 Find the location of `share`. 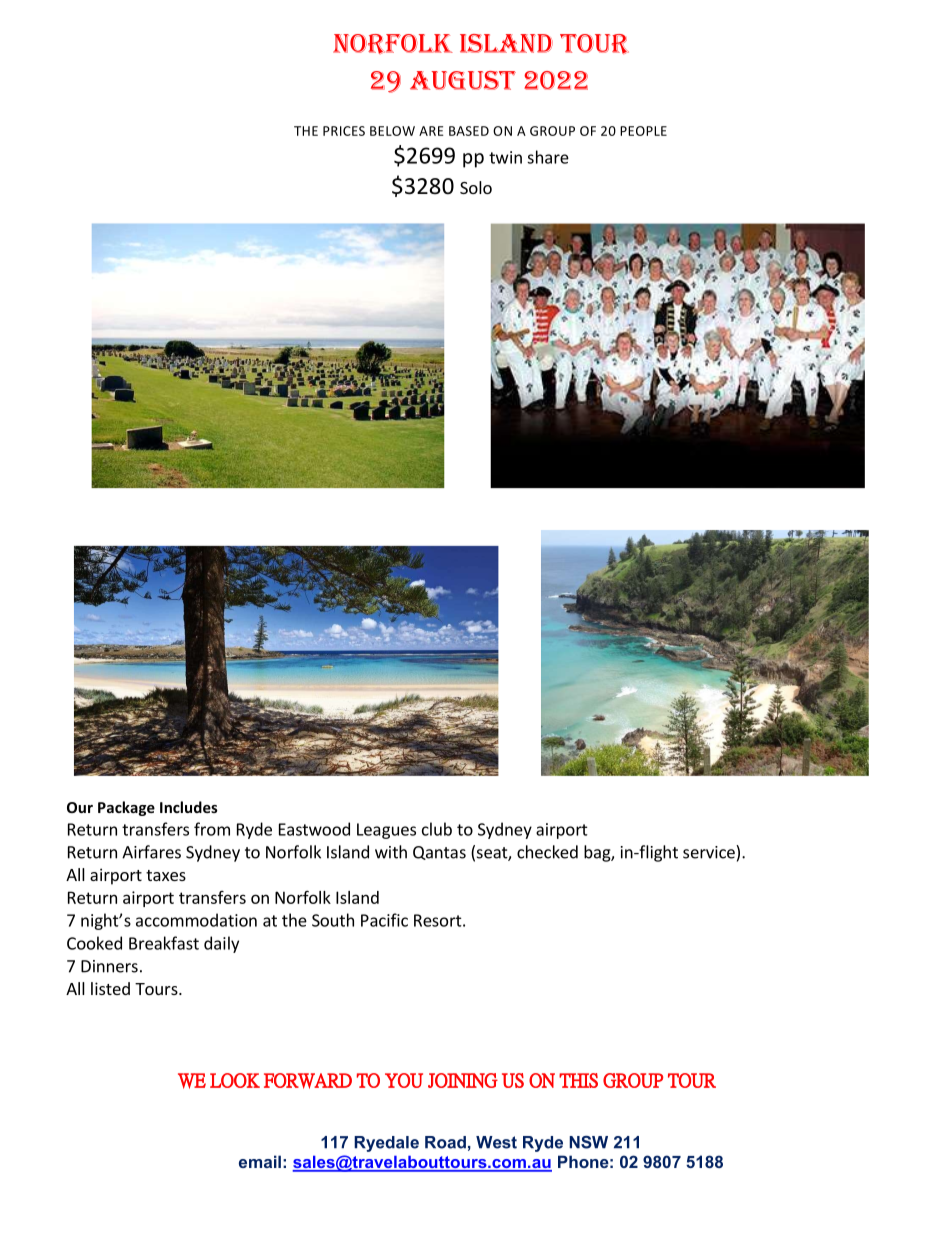

share is located at coordinates (548, 157).
